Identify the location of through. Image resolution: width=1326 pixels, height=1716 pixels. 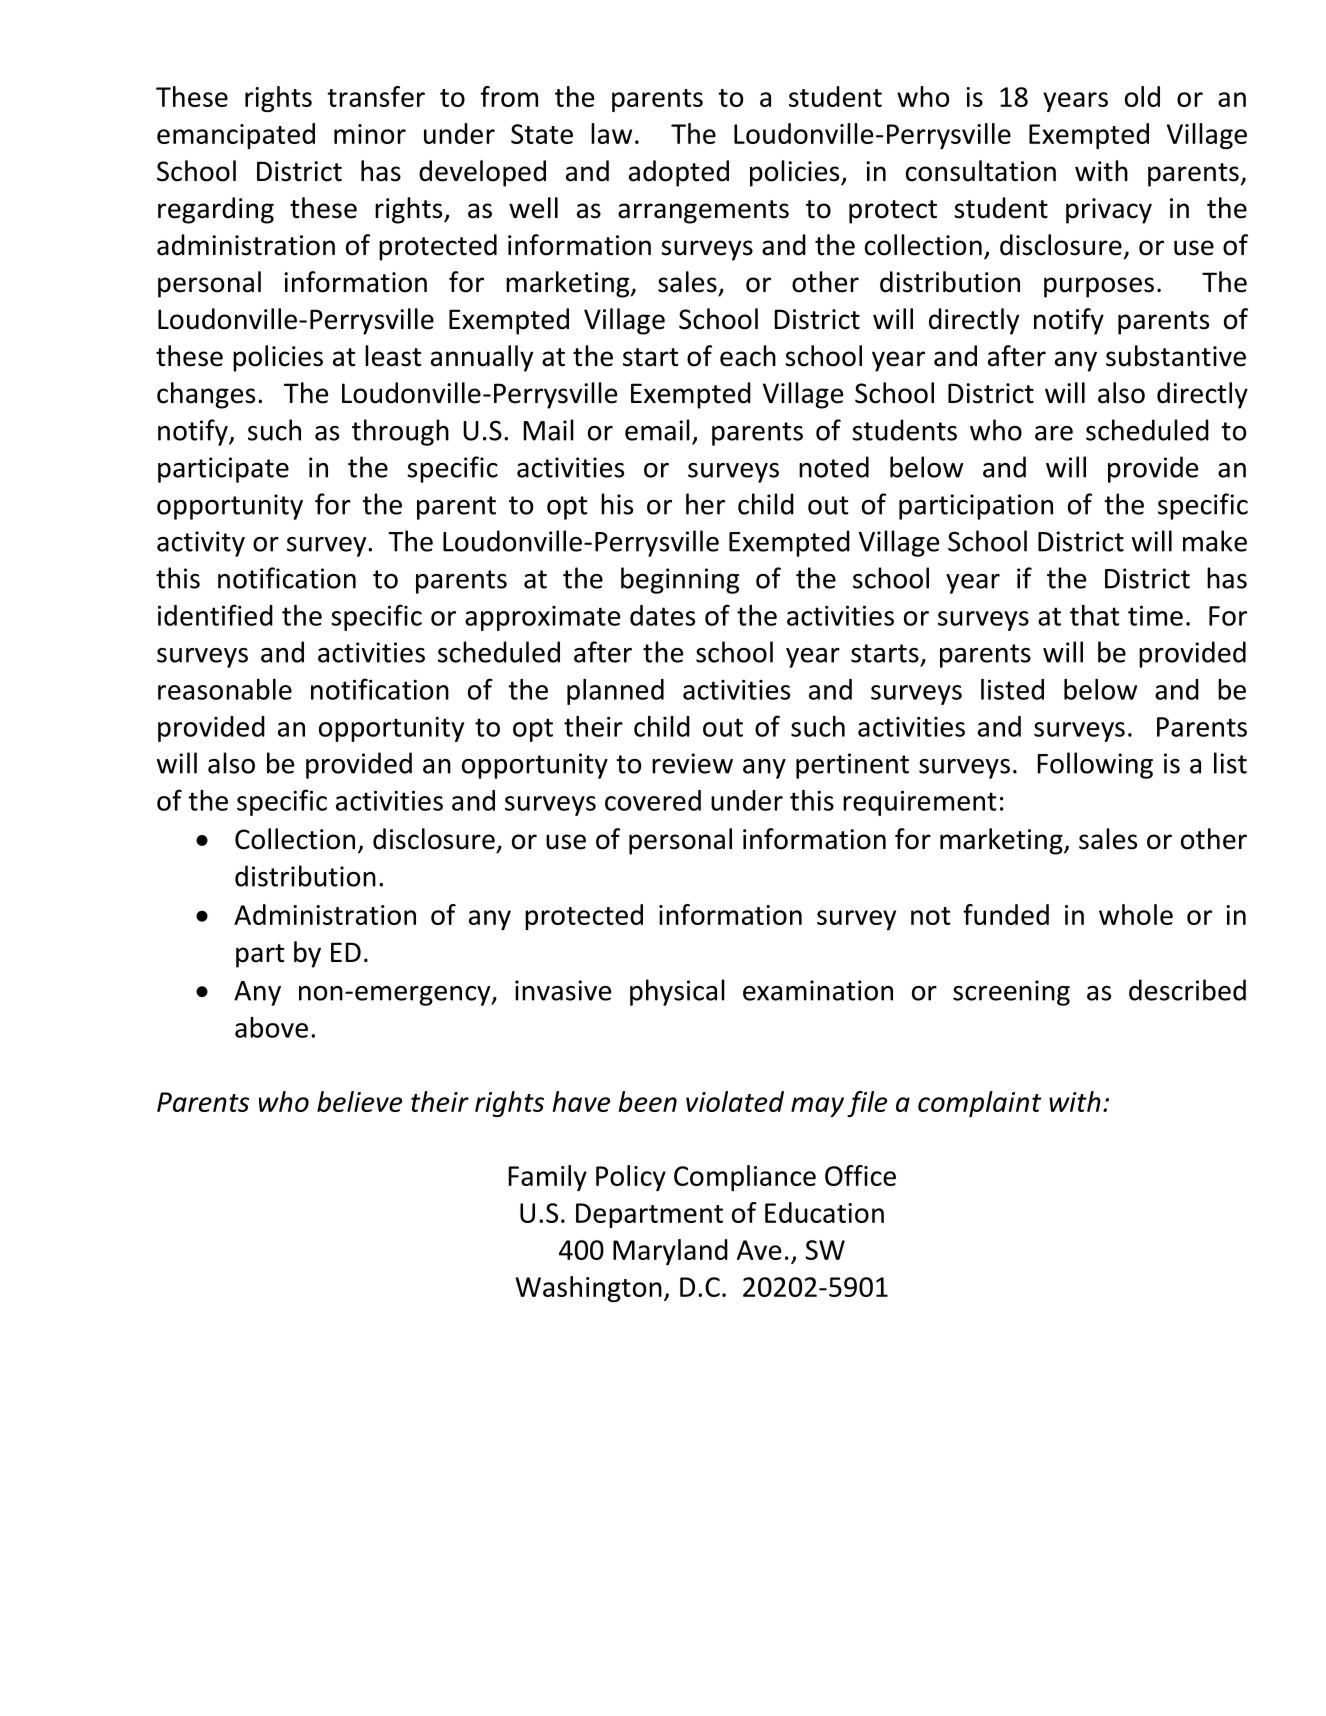
(400, 432).
